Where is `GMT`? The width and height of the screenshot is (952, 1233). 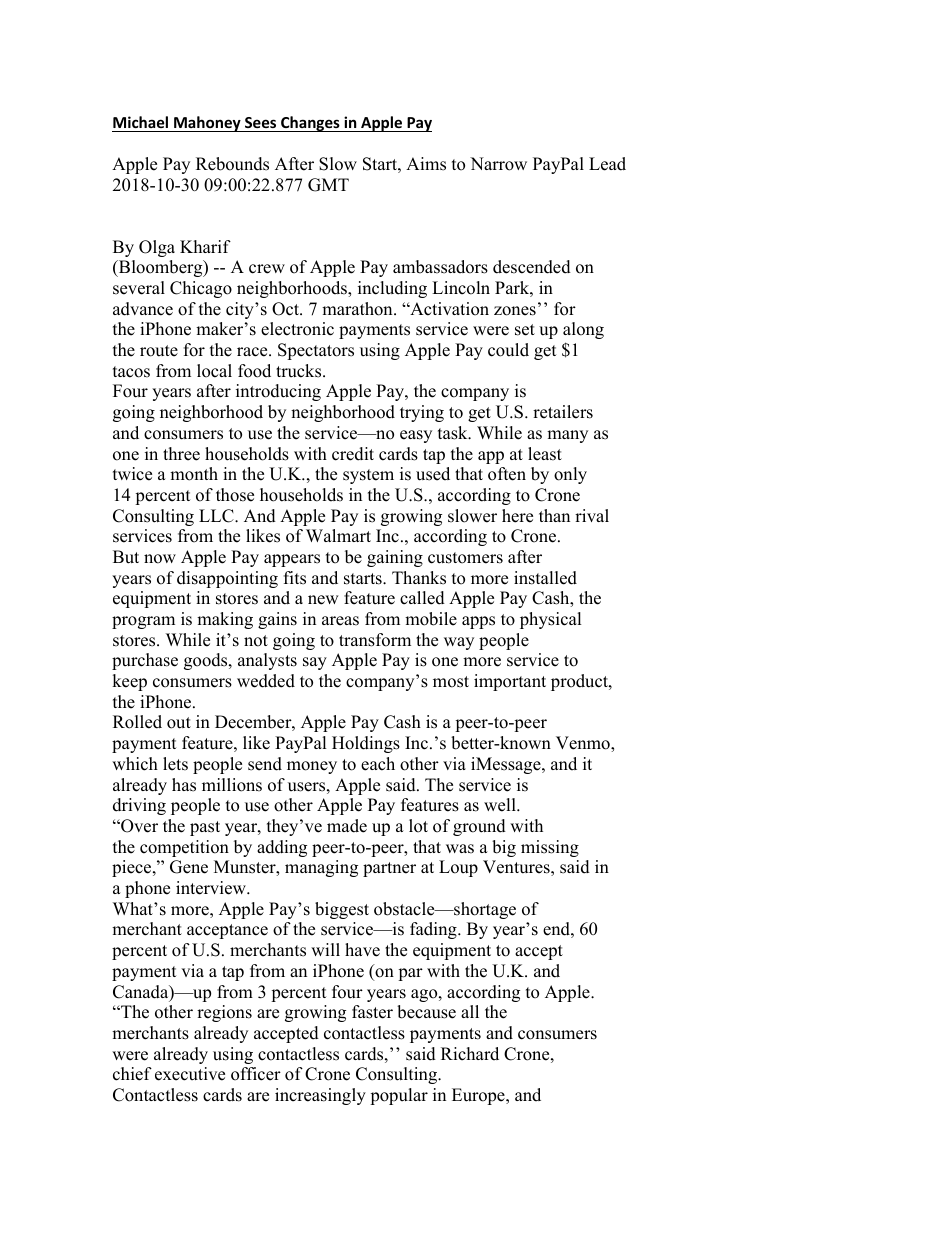 GMT is located at coordinates (328, 185).
